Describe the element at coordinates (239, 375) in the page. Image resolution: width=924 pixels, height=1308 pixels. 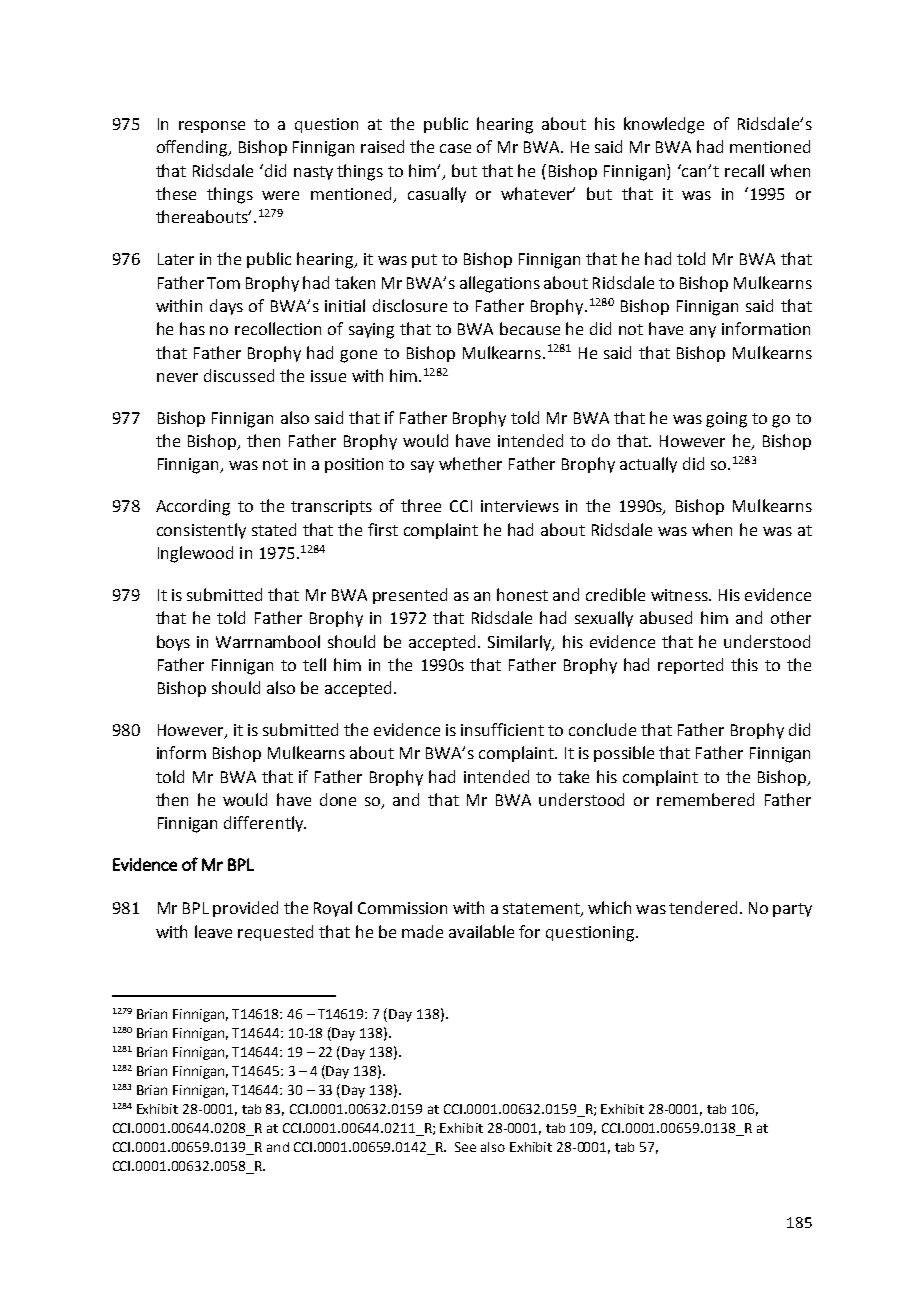
I see `discussed` at that location.
